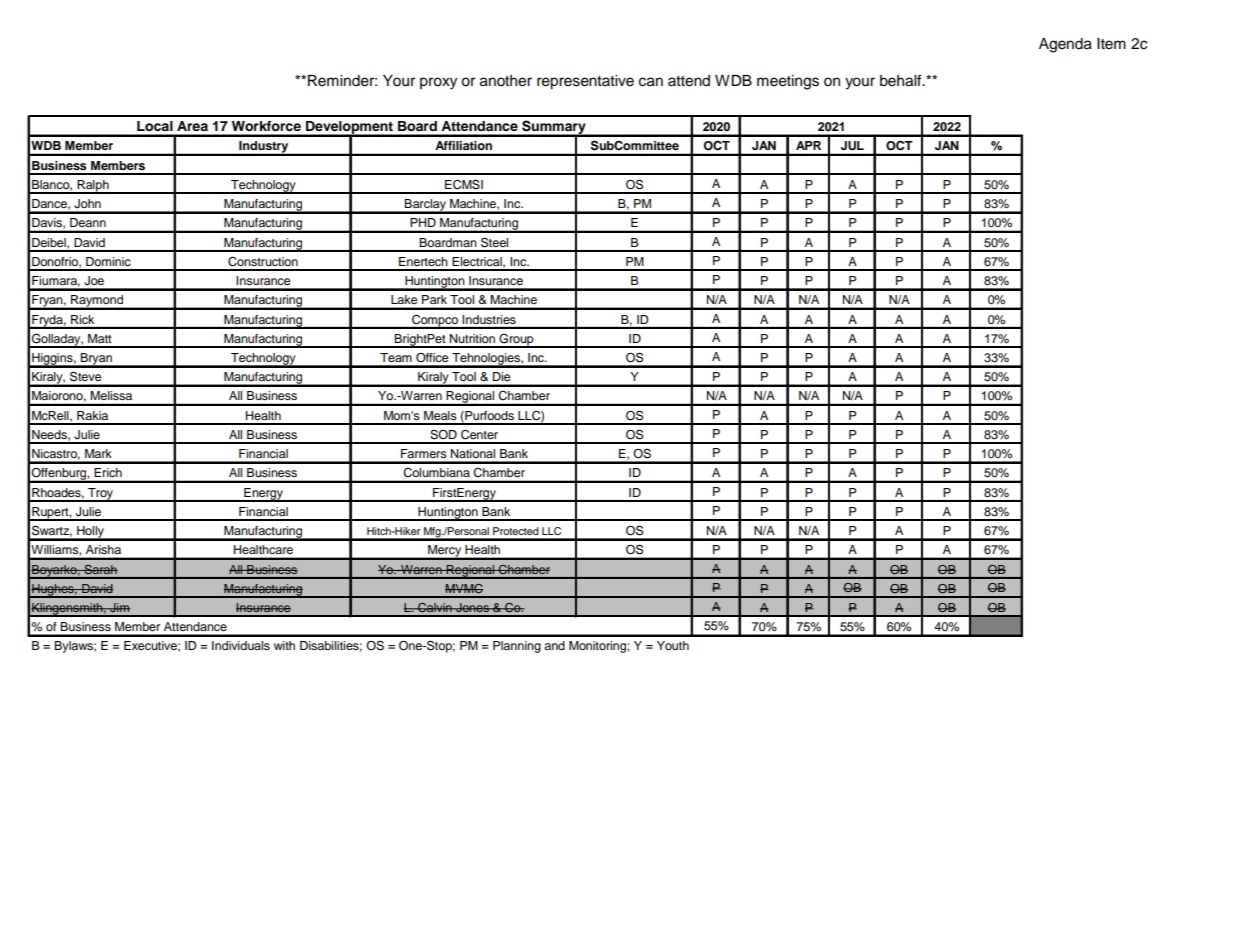  What do you see at coordinates (554, 645) in the screenshot?
I see `and` at bounding box center [554, 645].
